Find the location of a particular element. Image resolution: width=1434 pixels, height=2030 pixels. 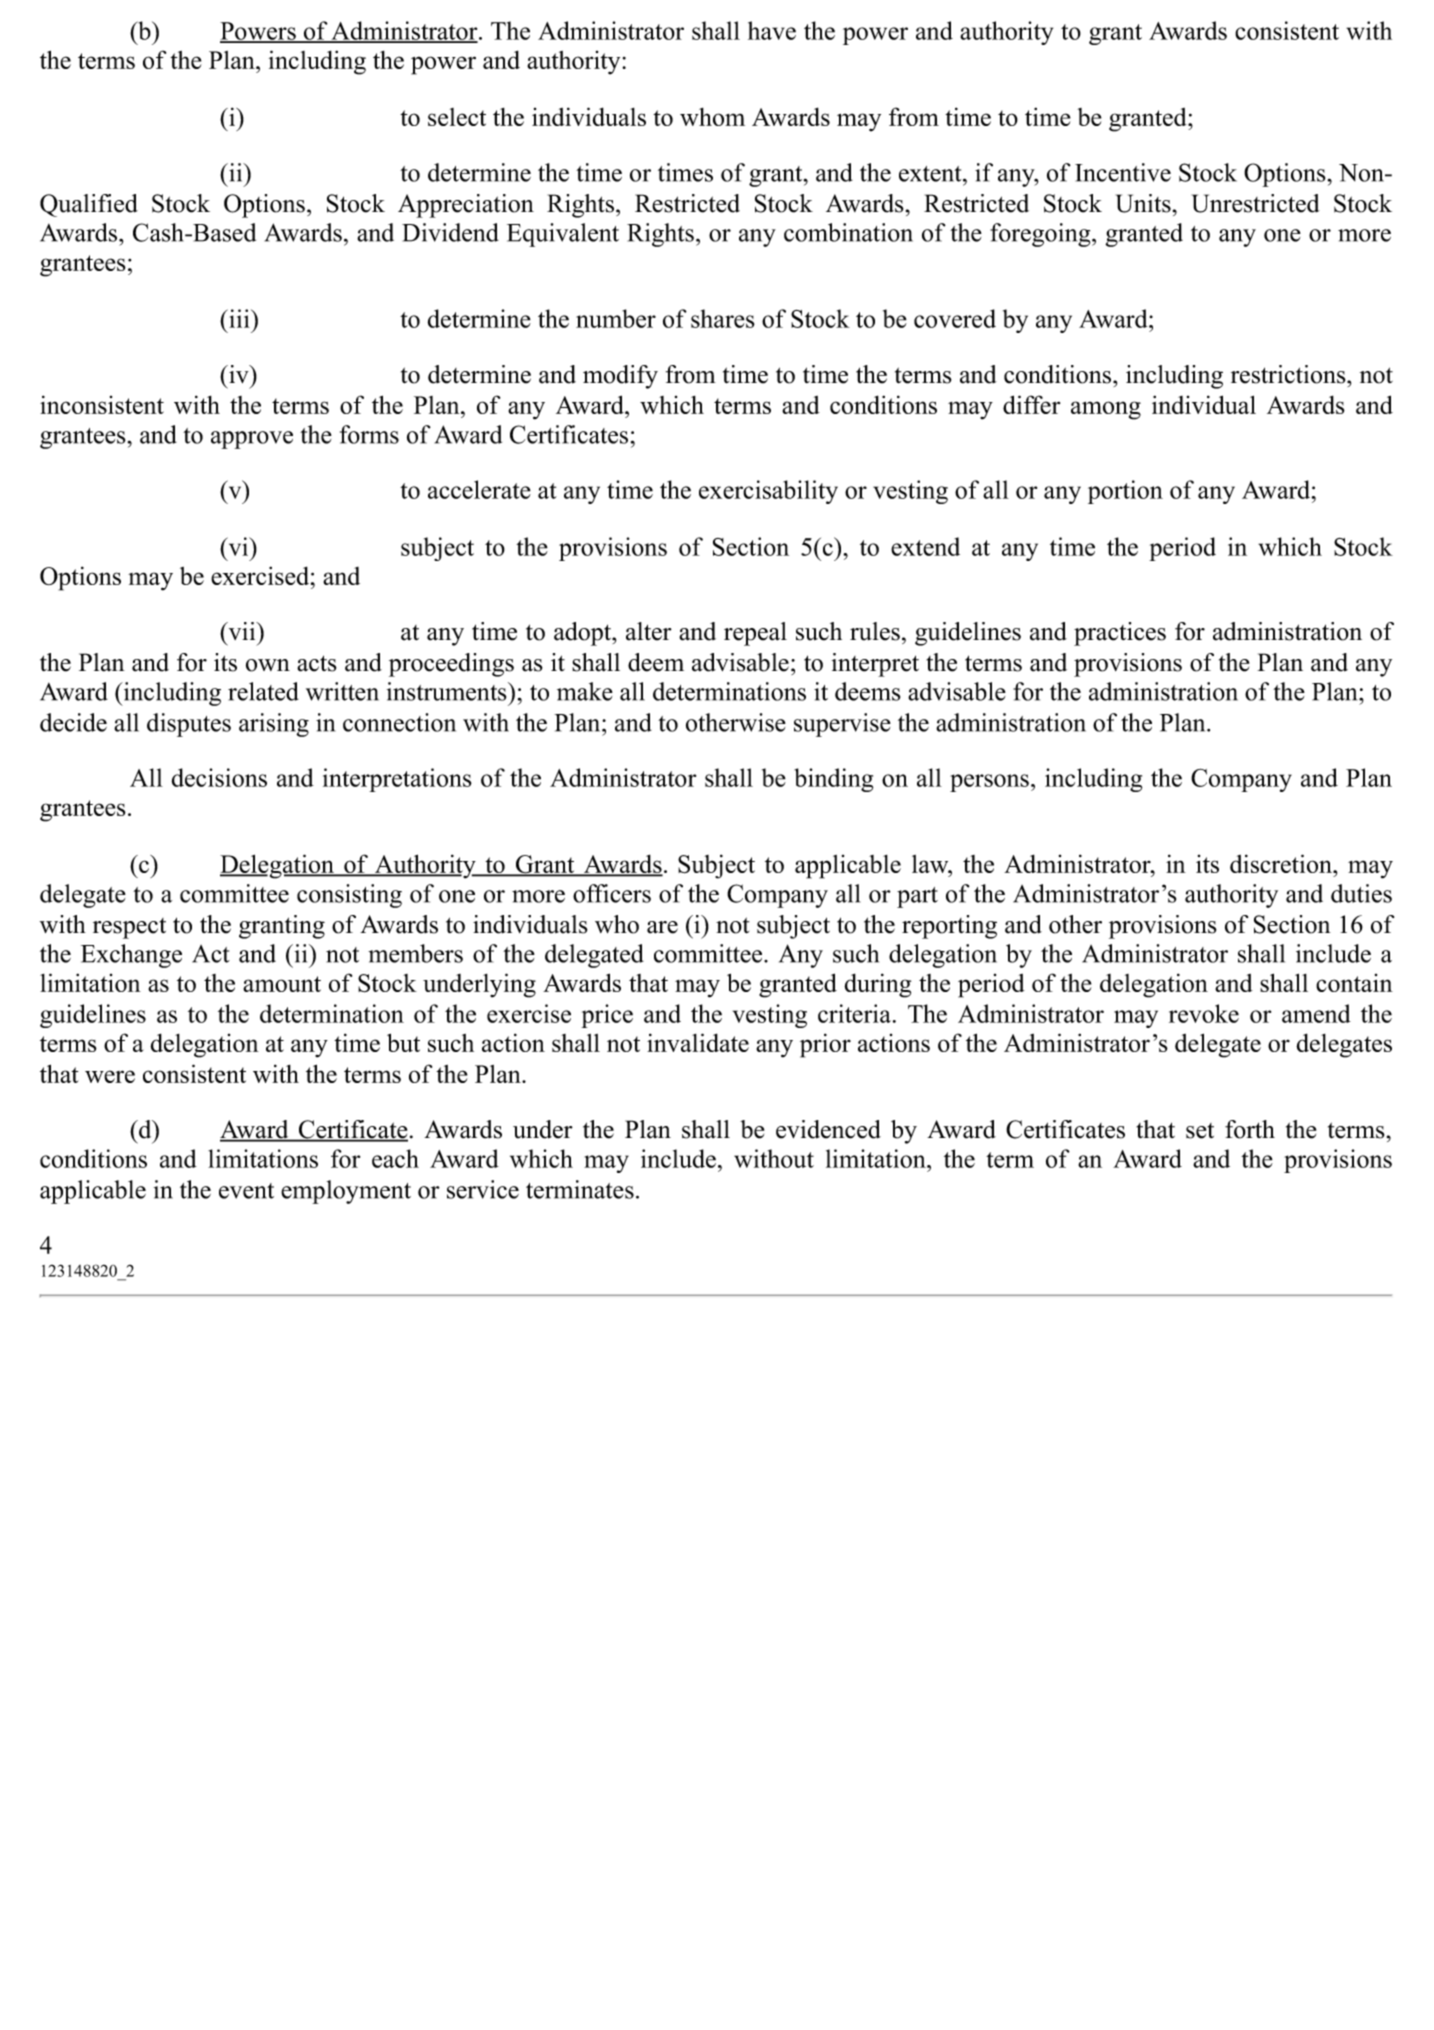

repeal is located at coordinates (755, 634).
